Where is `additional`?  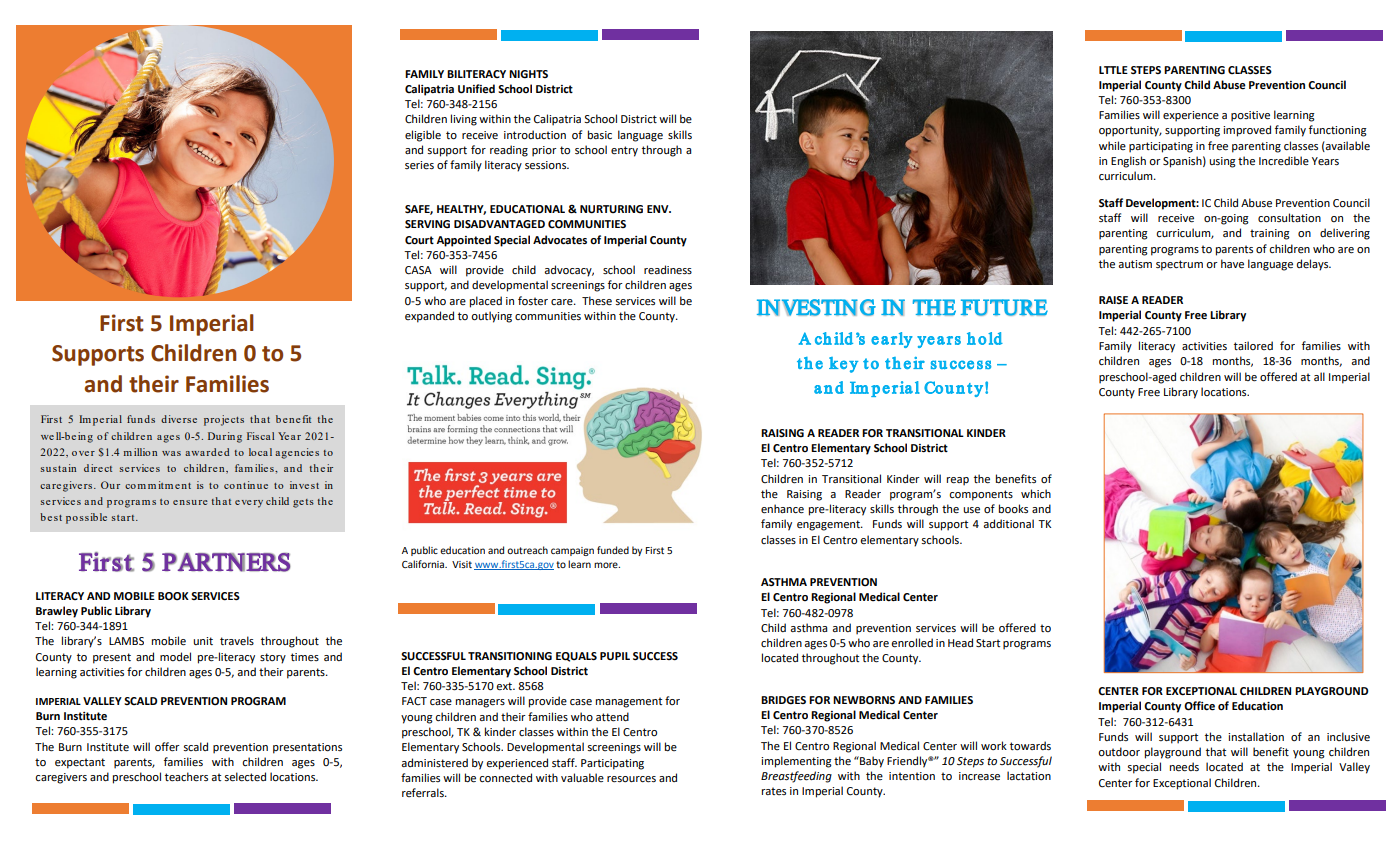 additional is located at coordinates (1008, 524).
